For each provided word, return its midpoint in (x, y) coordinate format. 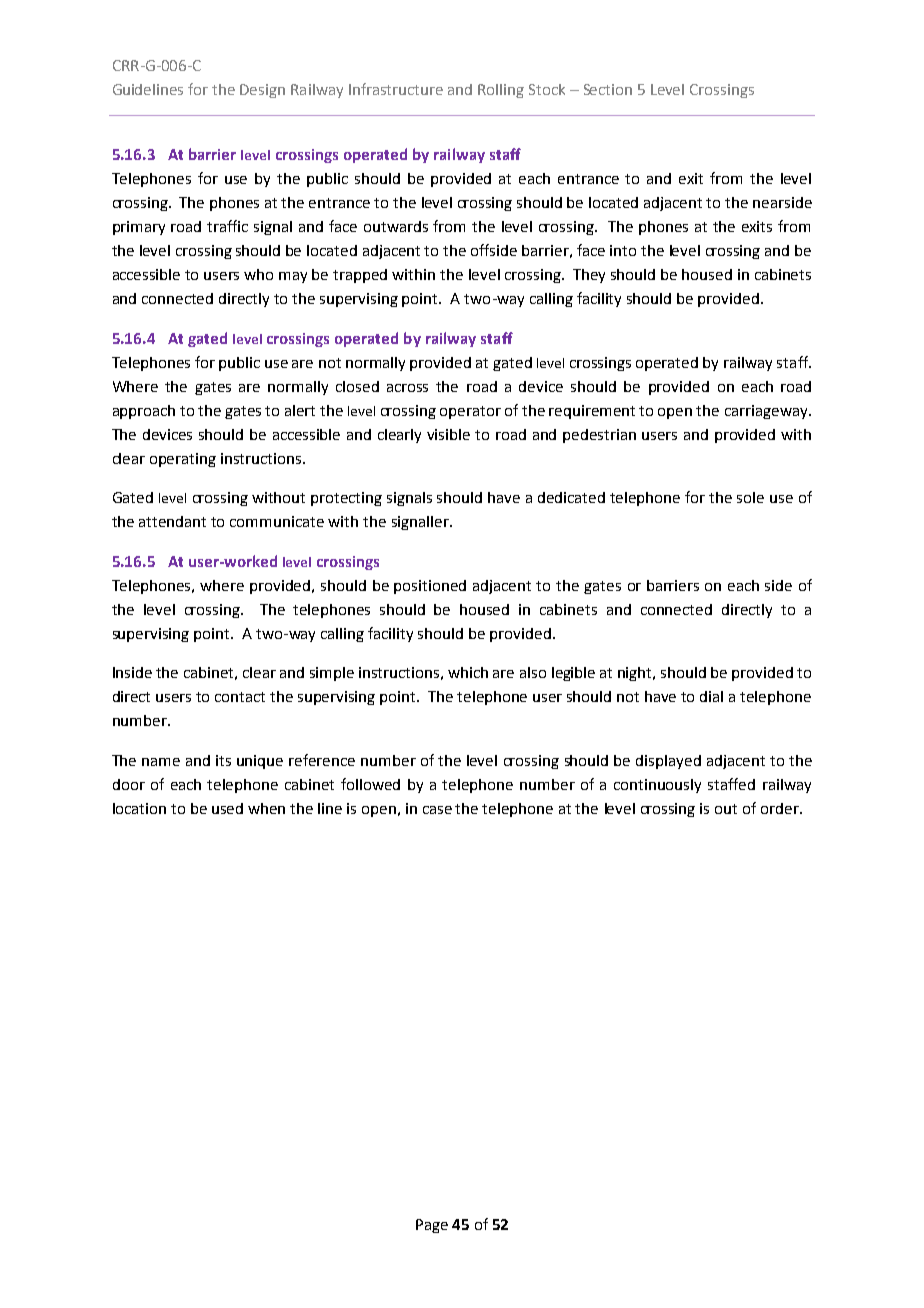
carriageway (767, 412)
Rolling (501, 91)
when (266, 808)
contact (240, 697)
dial (711, 696)
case (437, 810)
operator (470, 412)
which (468, 672)
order (781, 808)
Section (608, 89)
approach (144, 412)
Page (432, 1226)
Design (262, 91)
